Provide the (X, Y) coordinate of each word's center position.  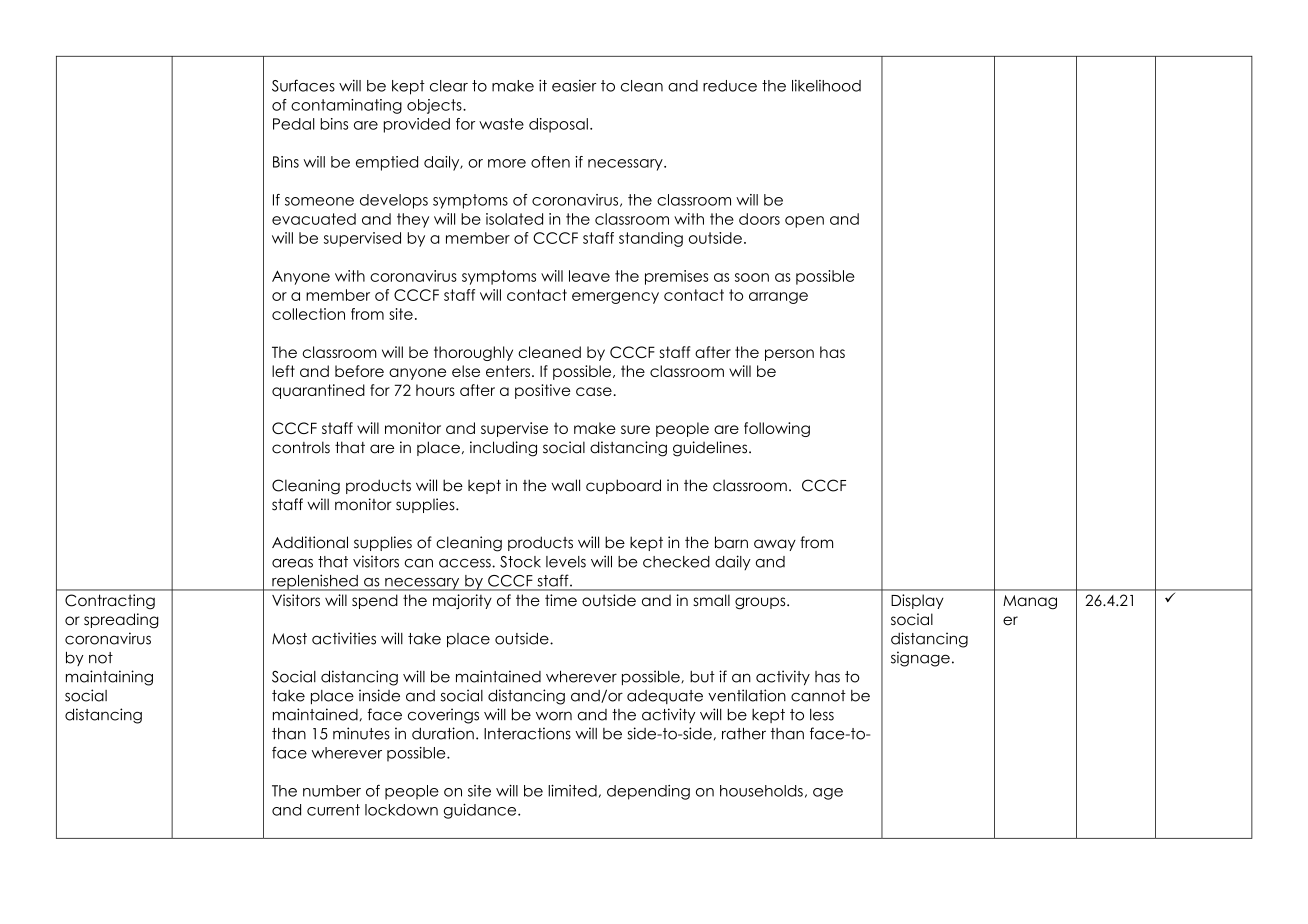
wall (565, 485)
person (789, 355)
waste (501, 124)
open (804, 222)
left (283, 371)
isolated (514, 219)
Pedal (294, 124)
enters (508, 371)
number (332, 791)
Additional (310, 542)
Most (289, 639)
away (775, 545)
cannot (818, 696)
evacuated (314, 219)
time (561, 600)
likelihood (826, 85)
